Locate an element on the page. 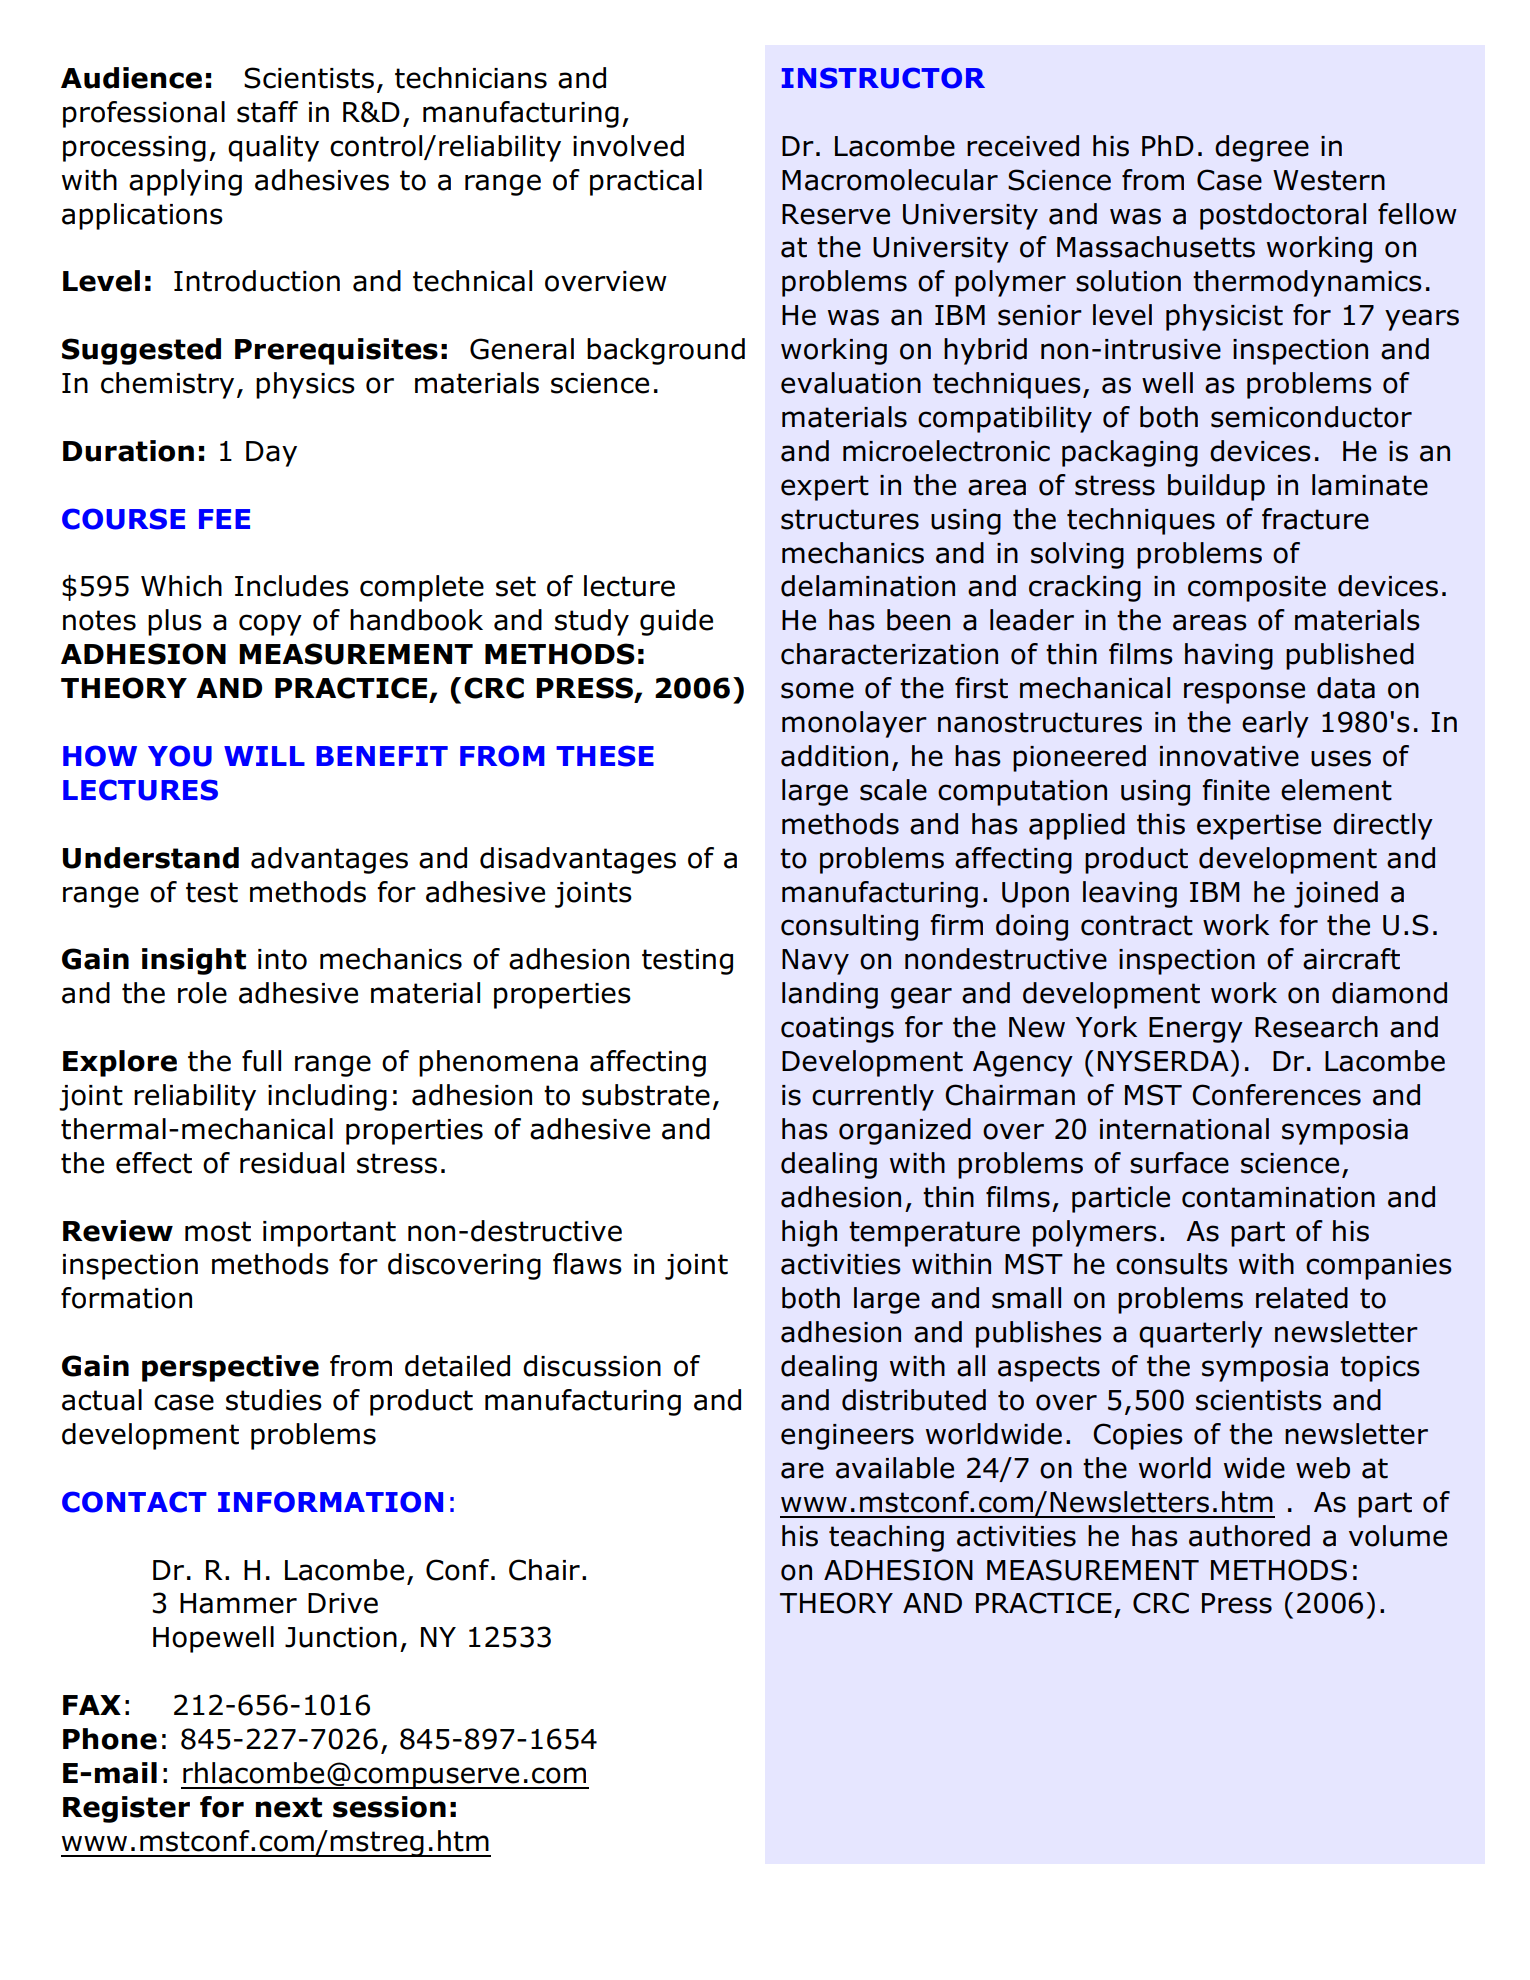  Navy is located at coordinates (815, 962).
